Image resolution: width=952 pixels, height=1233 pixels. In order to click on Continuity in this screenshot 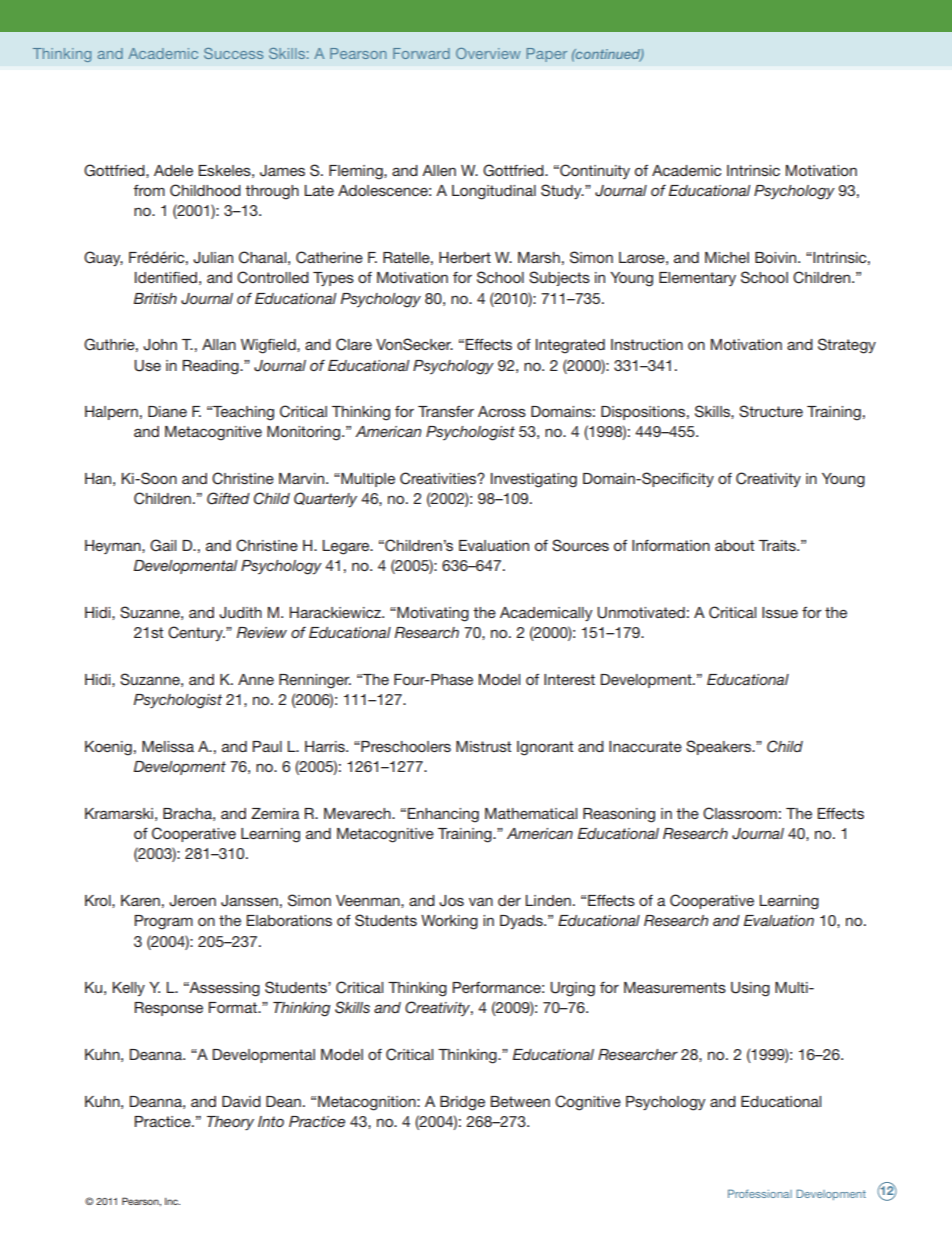, I will do `click(594, 171)`.
